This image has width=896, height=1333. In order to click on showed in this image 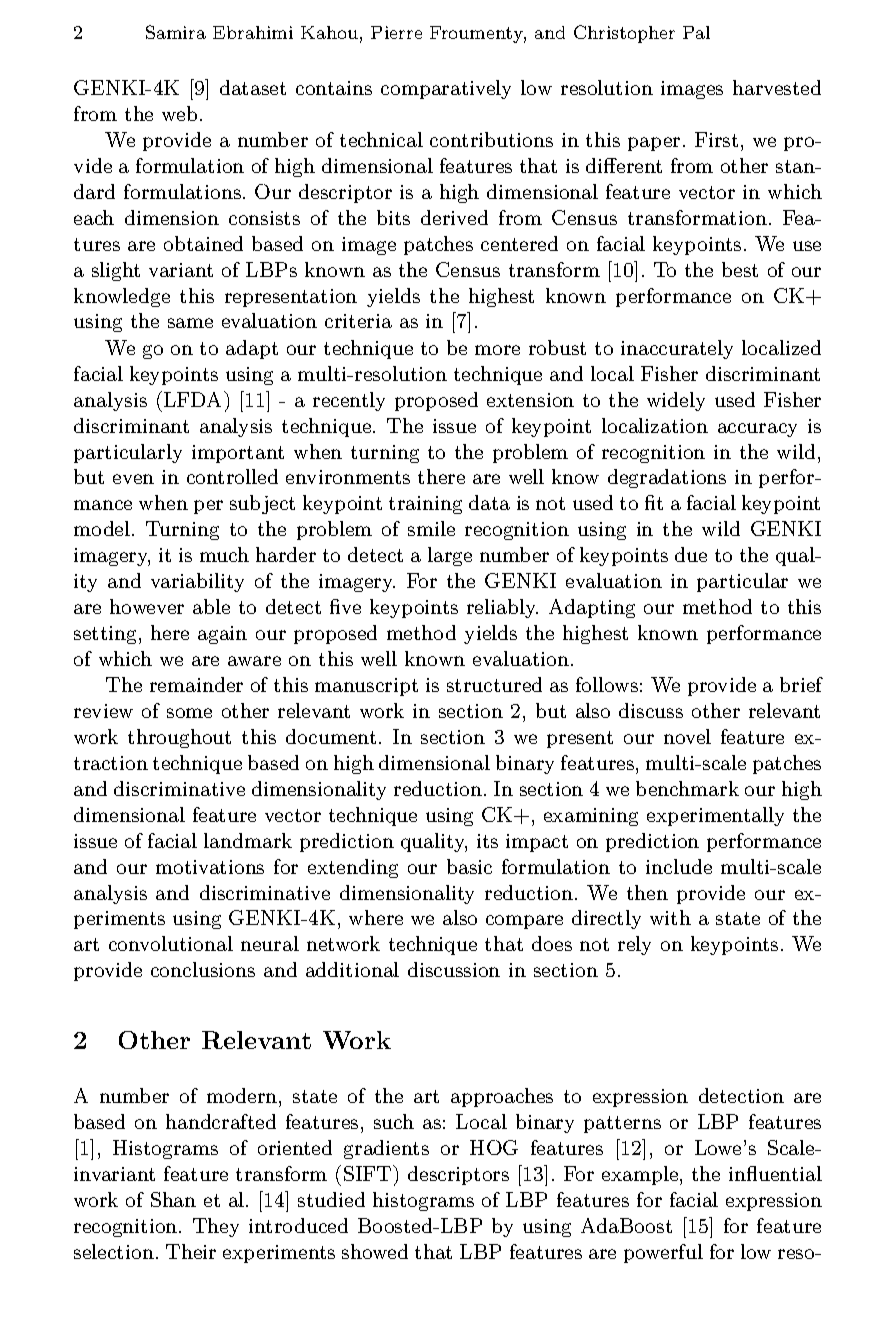, I will do `click(375, 1251)`.
